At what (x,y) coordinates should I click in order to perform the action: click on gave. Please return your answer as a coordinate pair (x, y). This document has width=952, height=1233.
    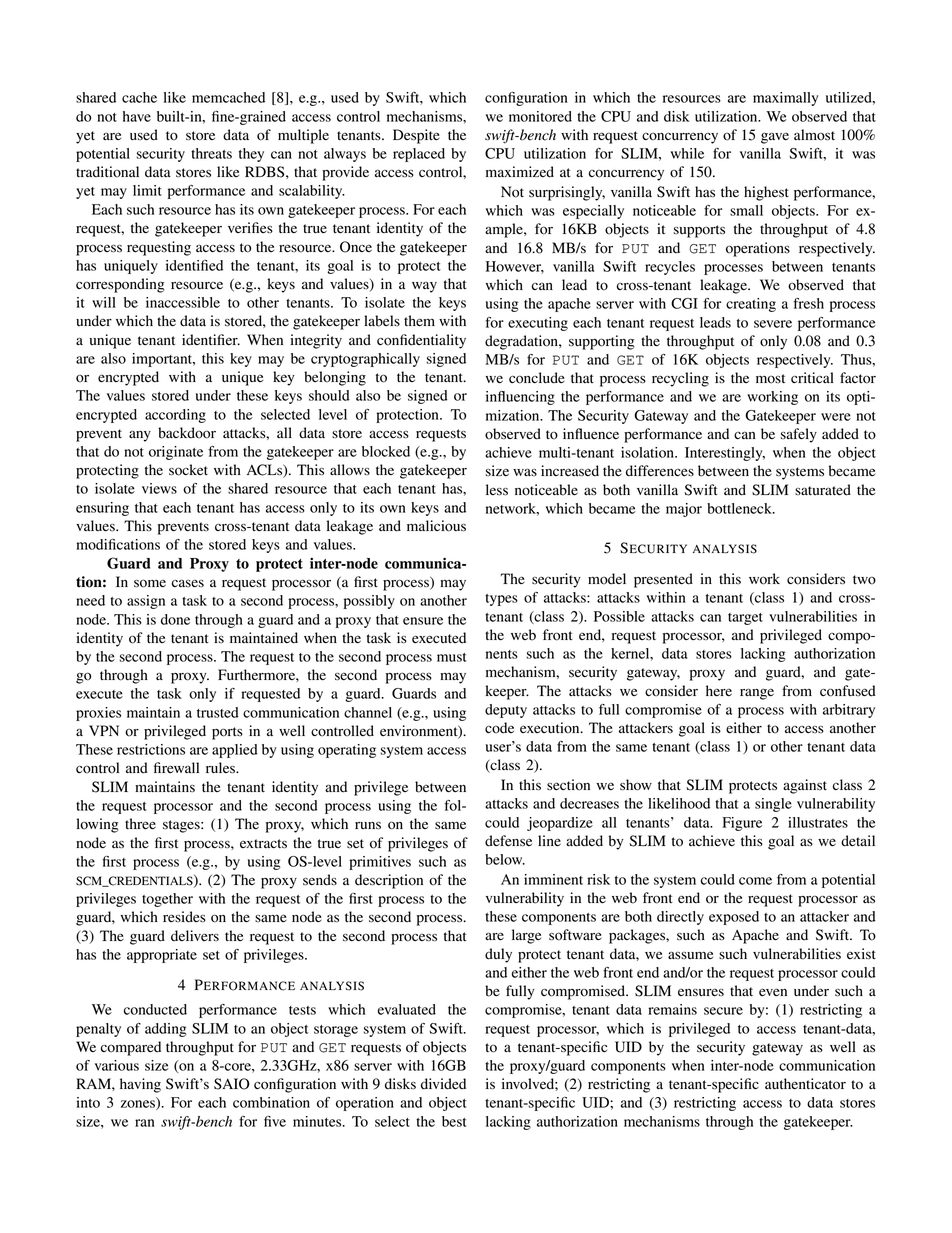
    Looking at the image, I should click on (775, 138).
